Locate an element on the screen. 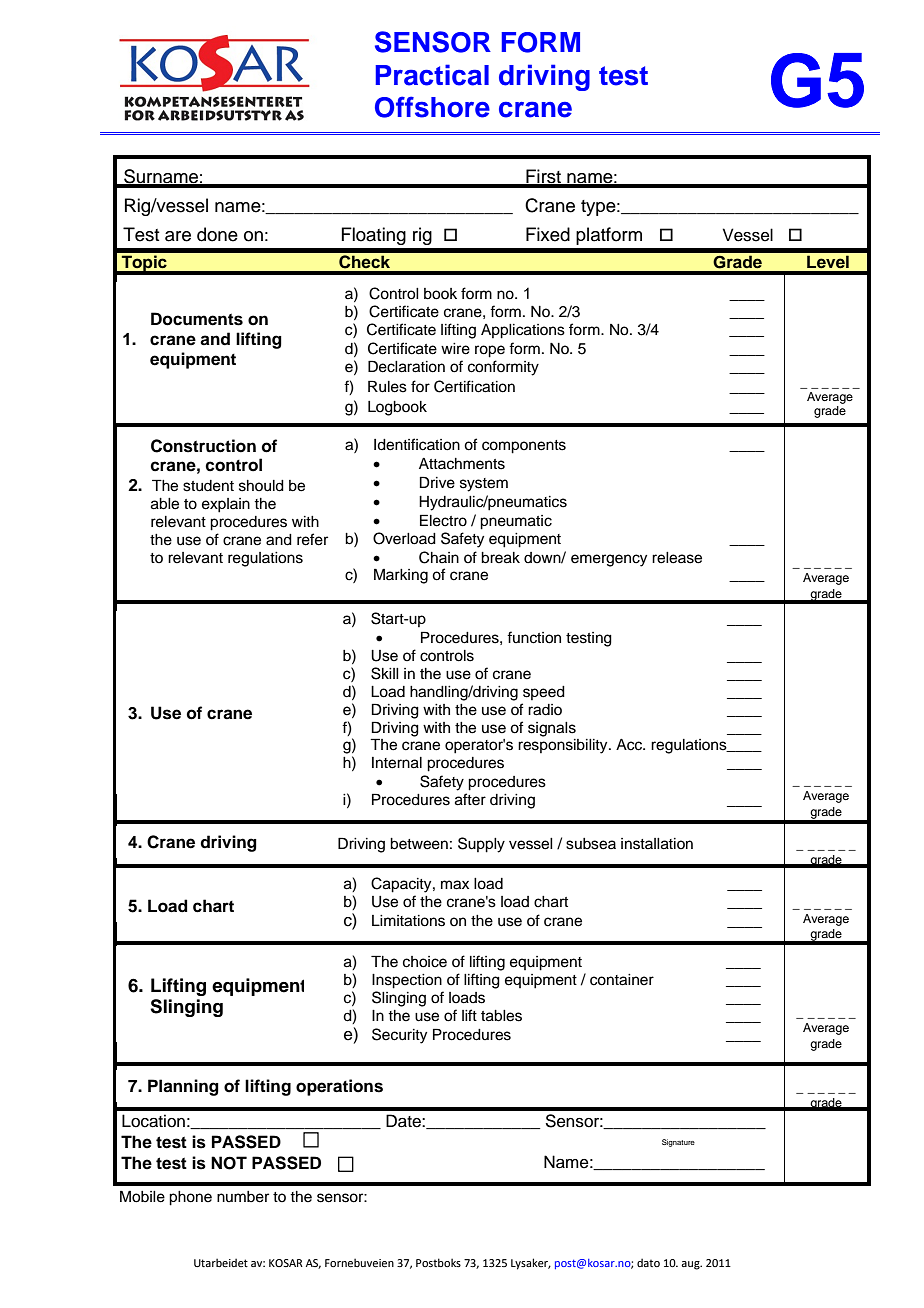  done is located at coordinates (217, 234).
